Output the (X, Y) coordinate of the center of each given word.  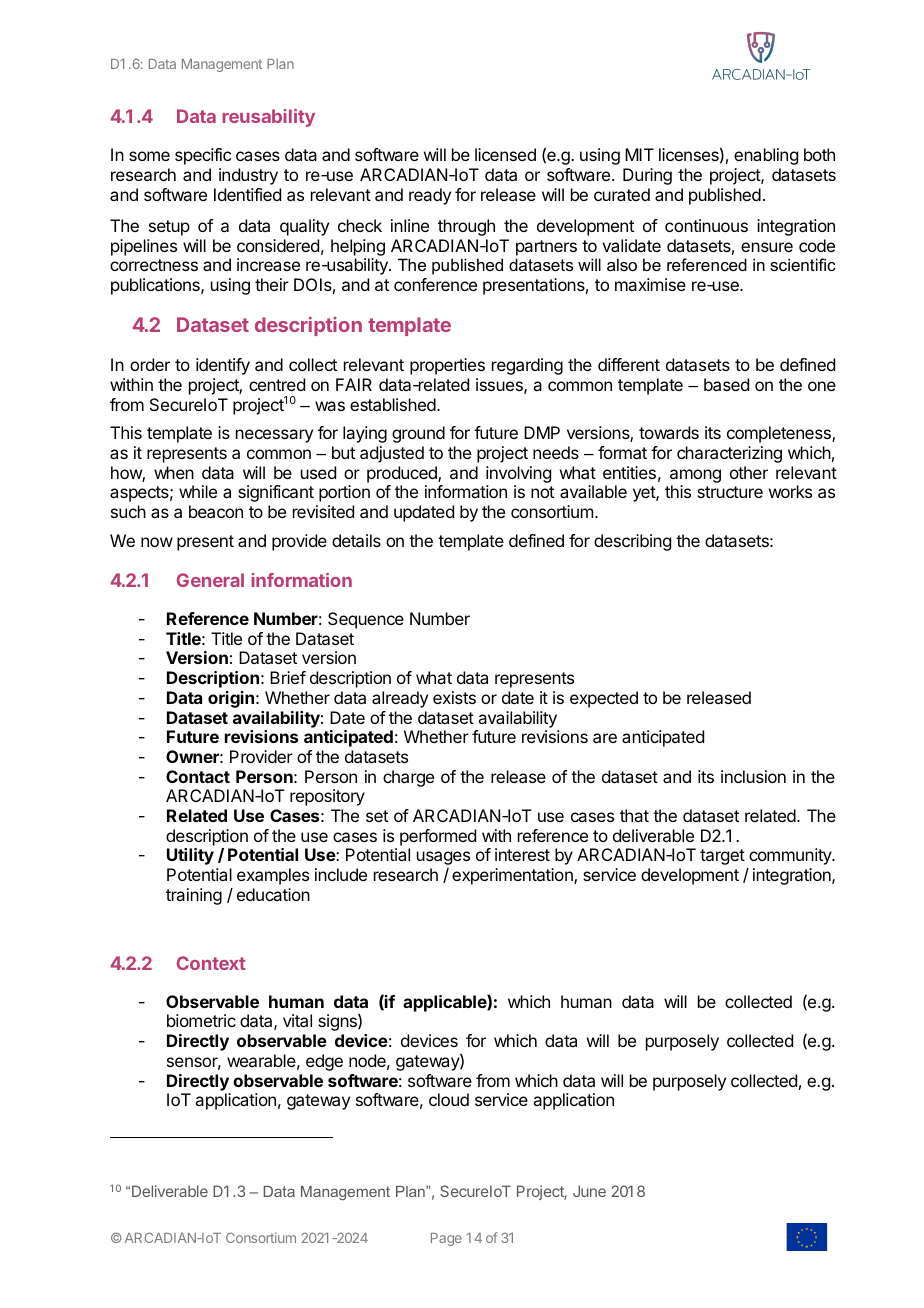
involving (518, 476)
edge (324, 1062)
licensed (505, 154)
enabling (766, 156)
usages (443, 858)
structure (730, 492)
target (722, 857)
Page (446, 1239)
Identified (247, 194)
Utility (190, 856)
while (198, 491)
